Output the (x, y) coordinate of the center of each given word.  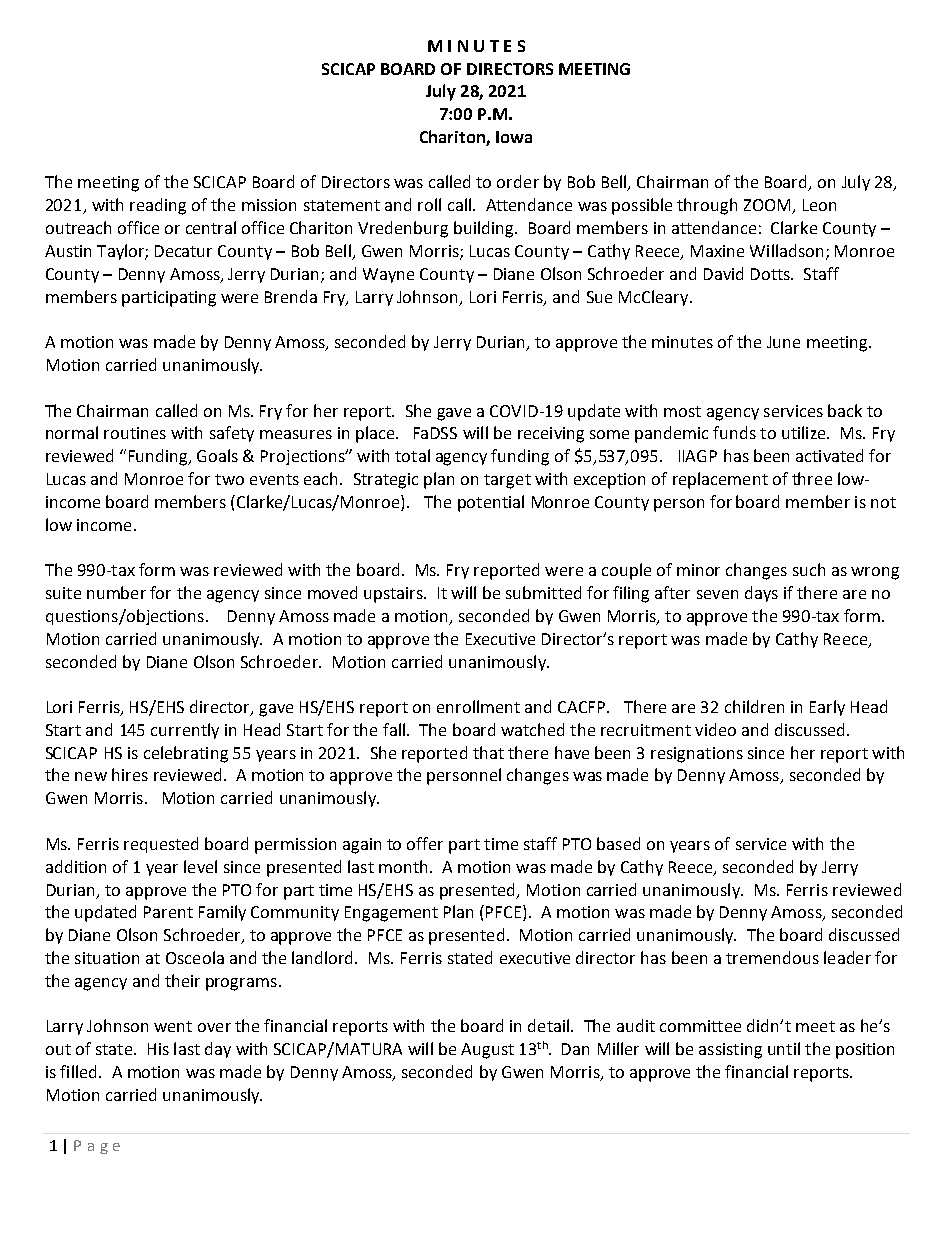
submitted (543, 592)
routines (135, 433)
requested (161, 845)
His (158, 1049)
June (783, 342)
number (116, 592)
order (518, 181)
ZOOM (768, 206)
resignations (697, 755)
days (761, 594)
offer (425, 843)
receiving (551, 435)
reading (158, 206)
